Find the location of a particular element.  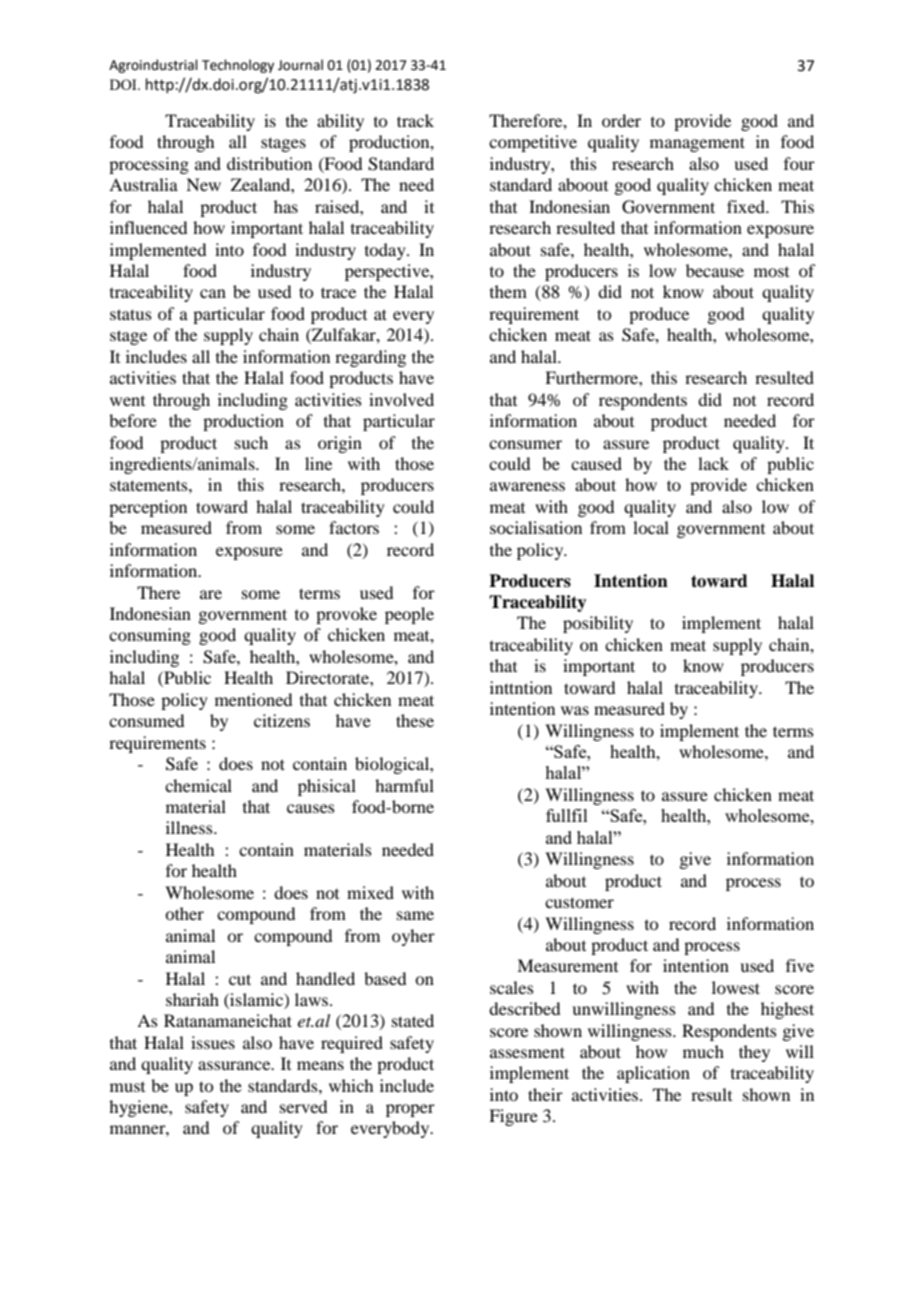

local is located at coordinates (651, 527).
